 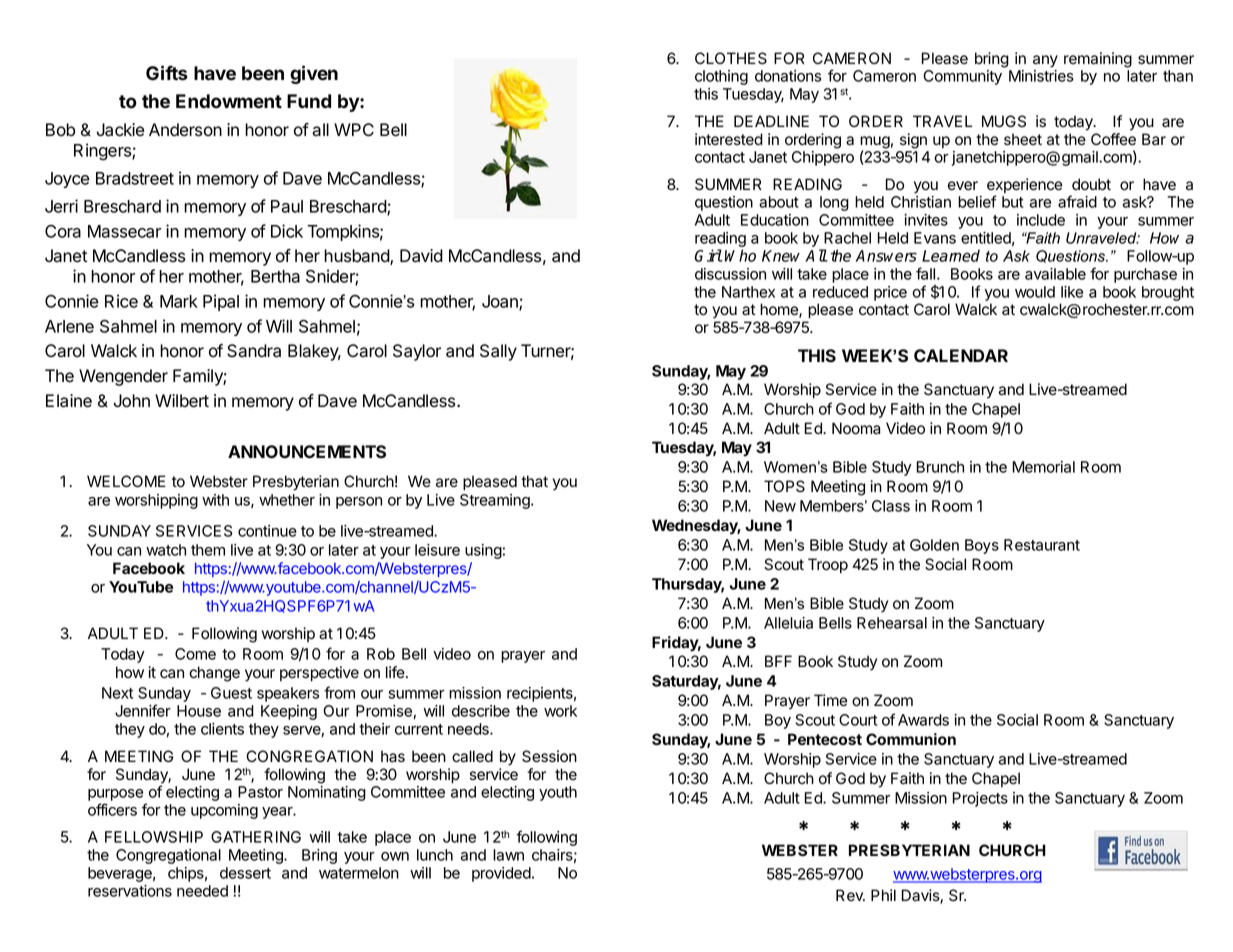 What do you see at coordinates (167, 73) in the document?
I see `Gifts` at bounding box center [167, 73].
